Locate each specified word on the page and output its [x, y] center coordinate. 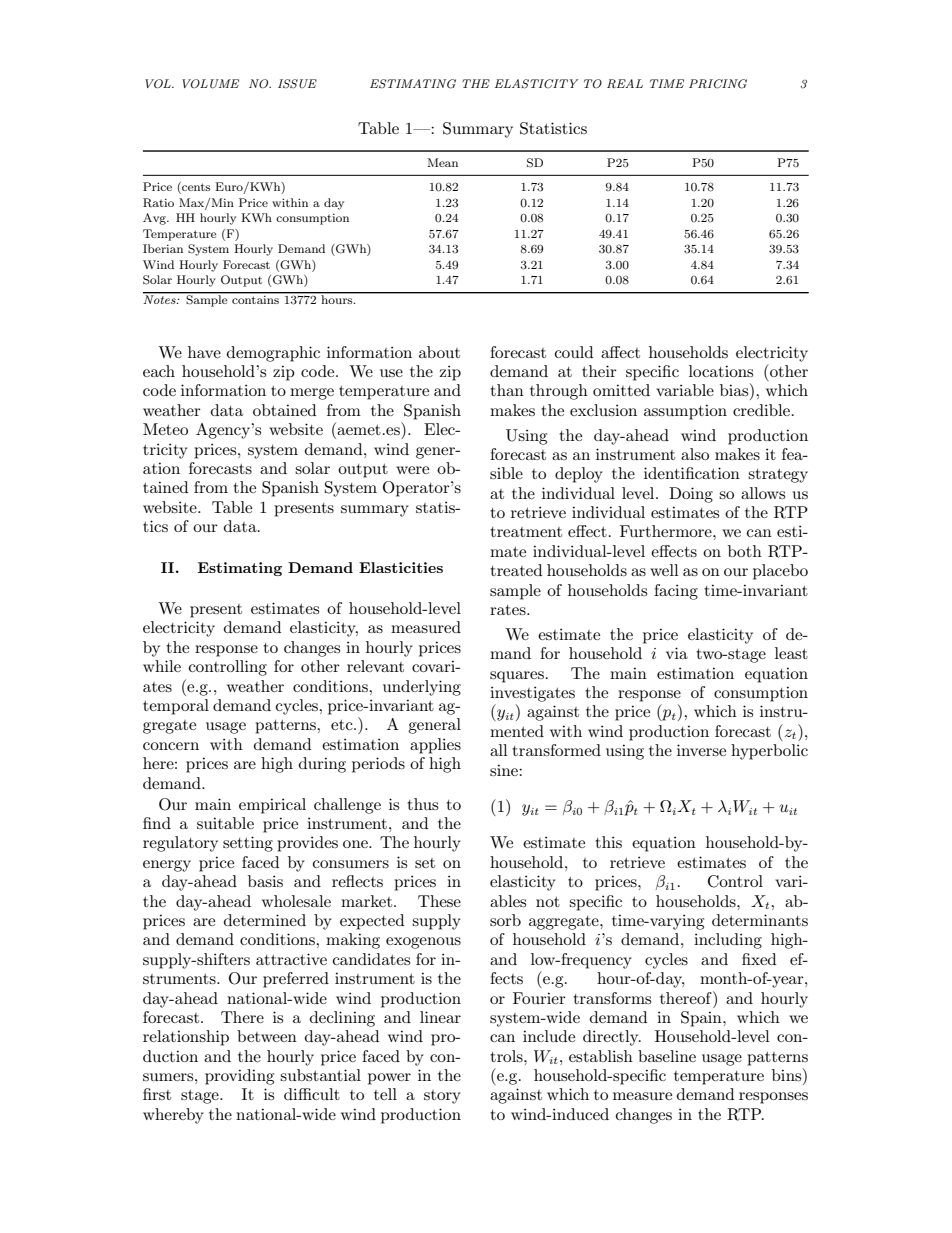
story [442, 1097]
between [267, 1036]
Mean [442, 162]
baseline [667, 1056]
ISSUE [297, 84]
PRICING [718, 84]
